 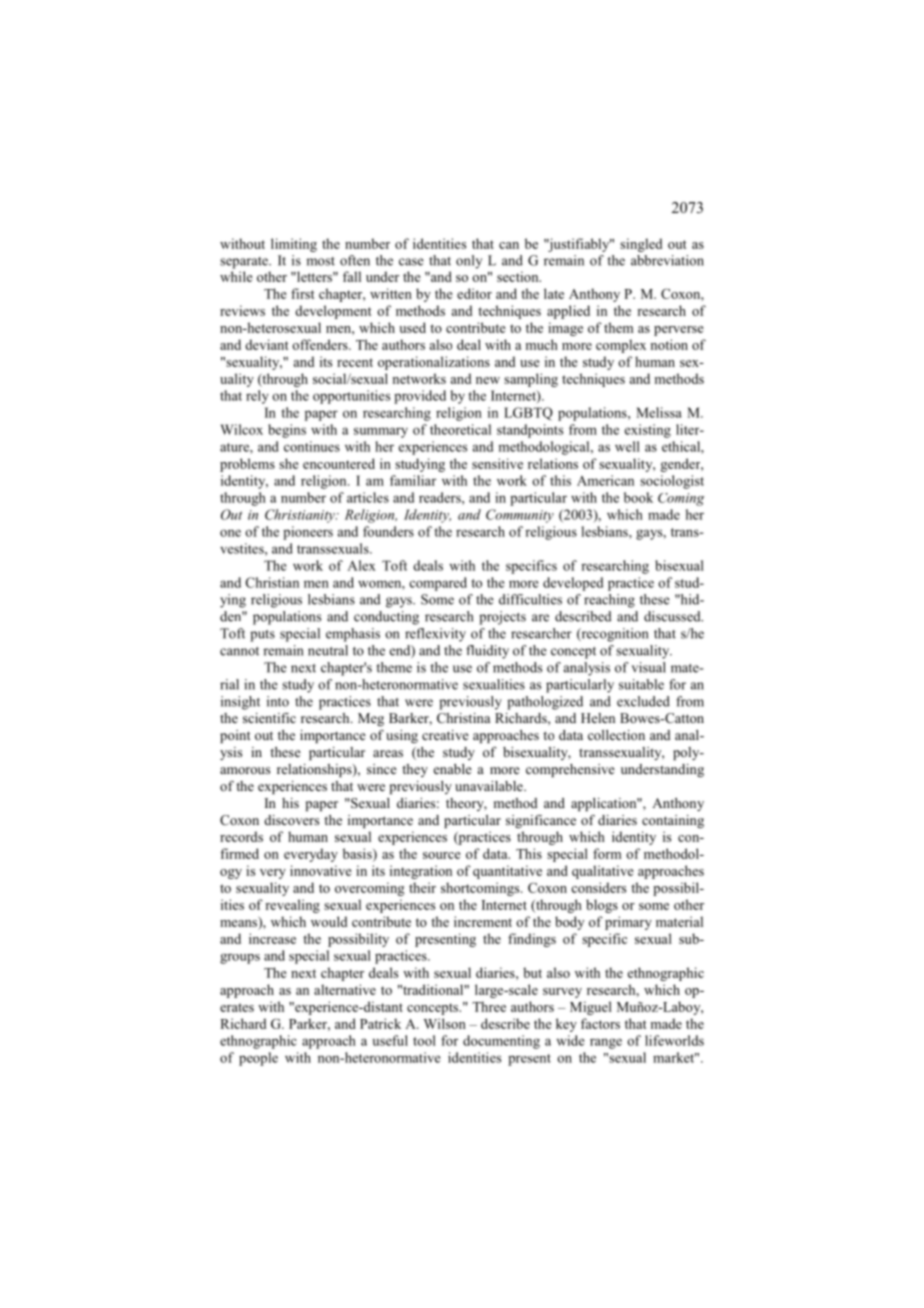 What do you see at coordinates (641, 245) in the screenshot?
I see `singled` at bounding box center [641, 245].
